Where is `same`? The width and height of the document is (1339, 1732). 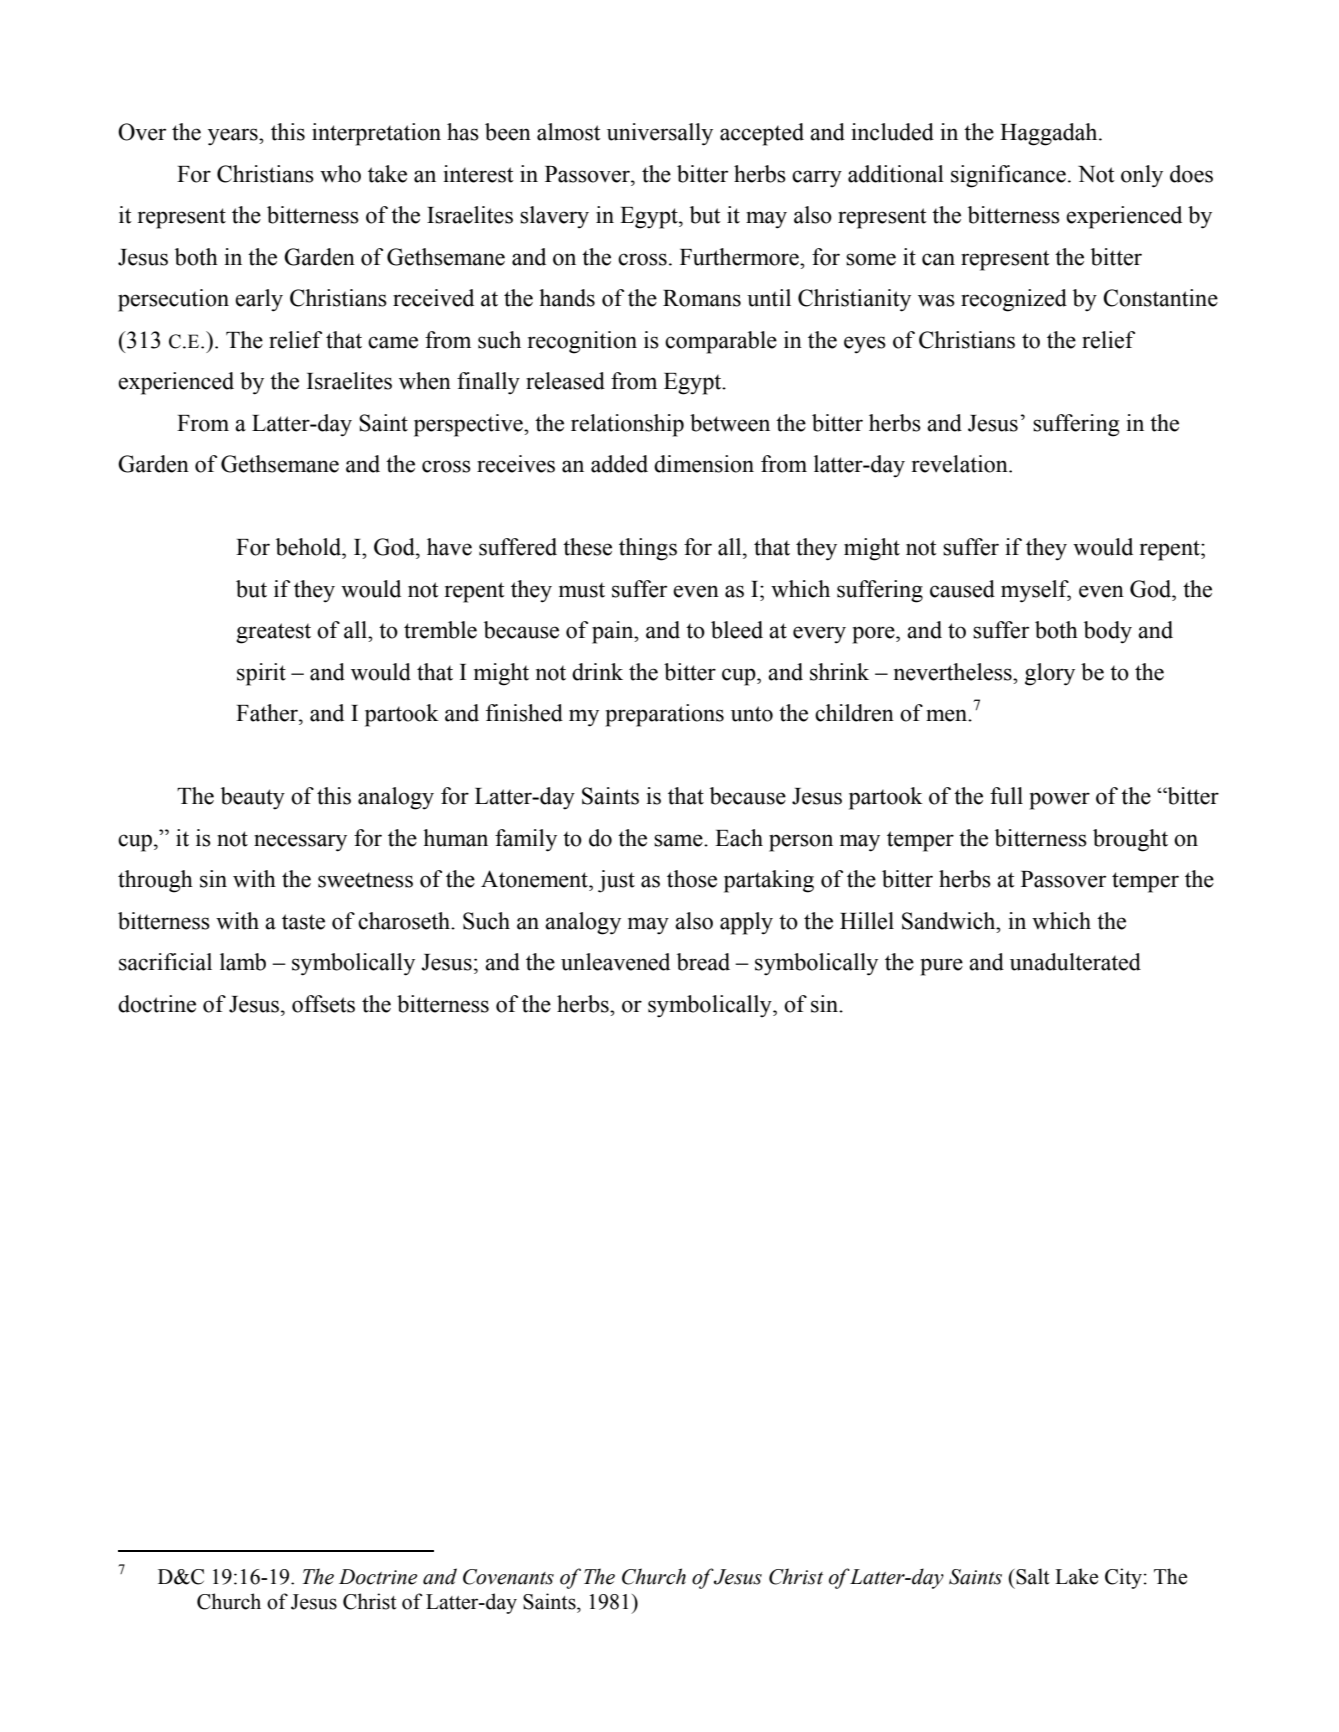 same is located at coordinates (679, 840).
